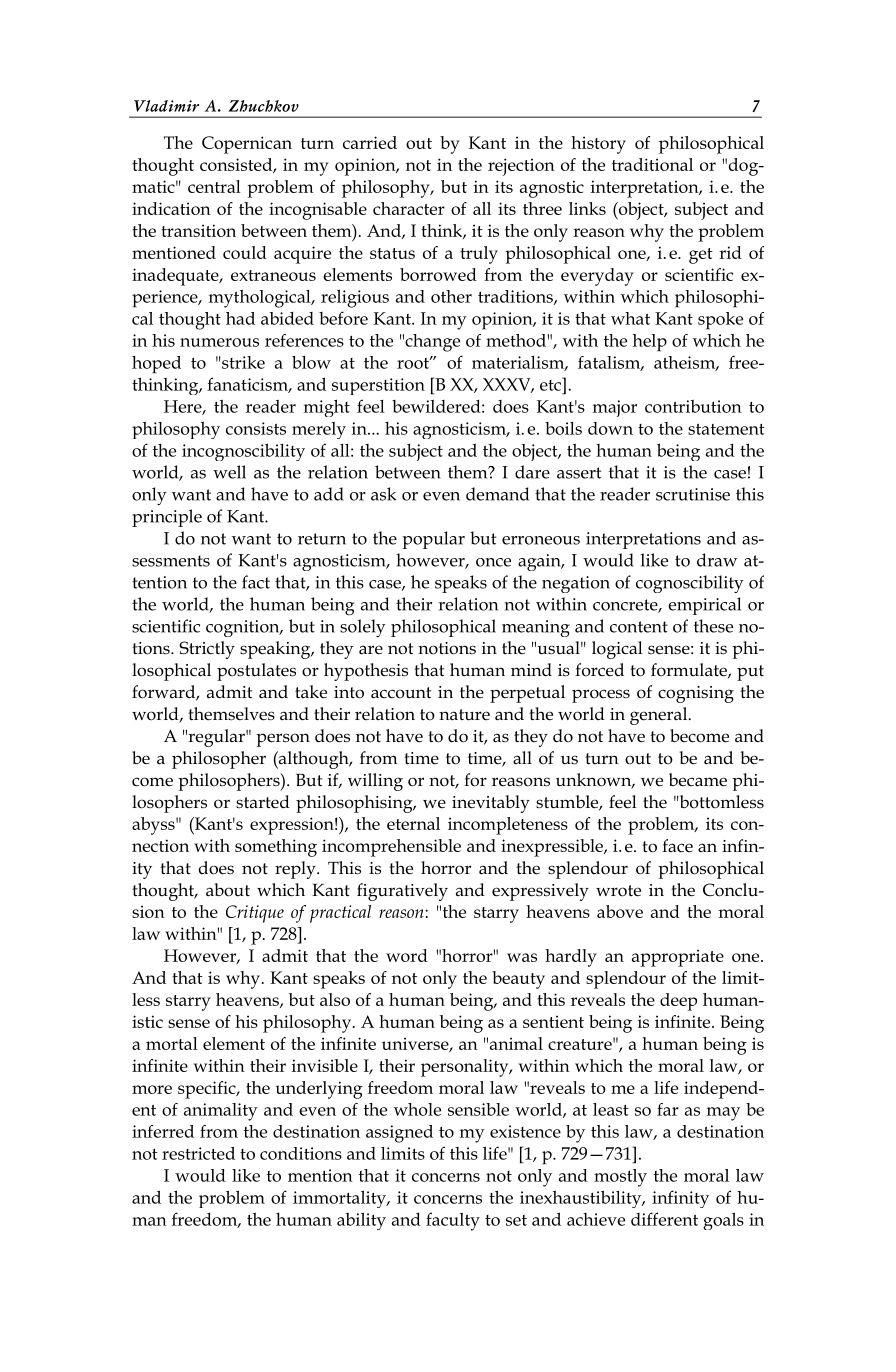  What do you see at coordinates (464, 715) in the document?
I see `nature` at bounding box center [464, 715].
